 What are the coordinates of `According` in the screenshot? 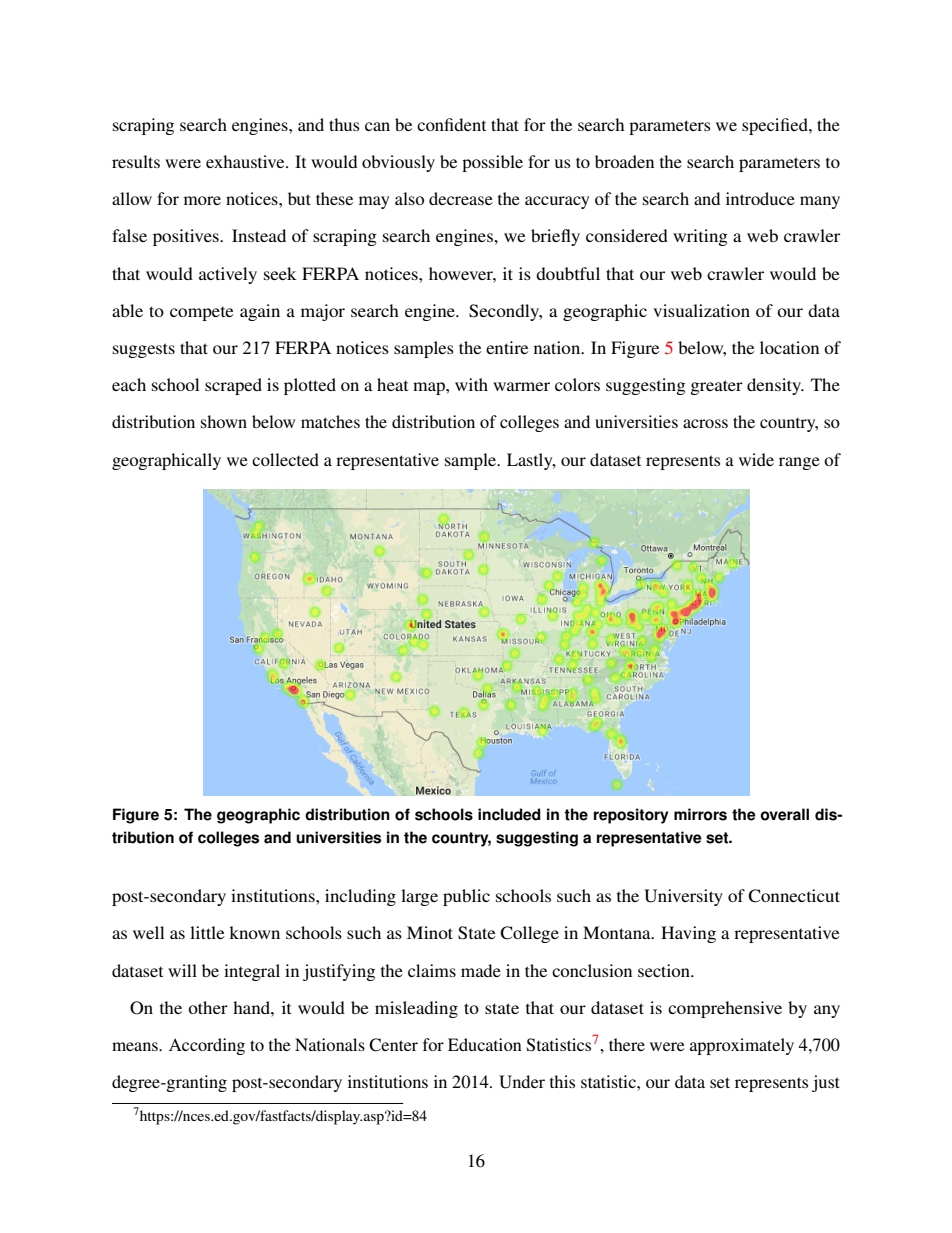 It's located at (207, 1046).
